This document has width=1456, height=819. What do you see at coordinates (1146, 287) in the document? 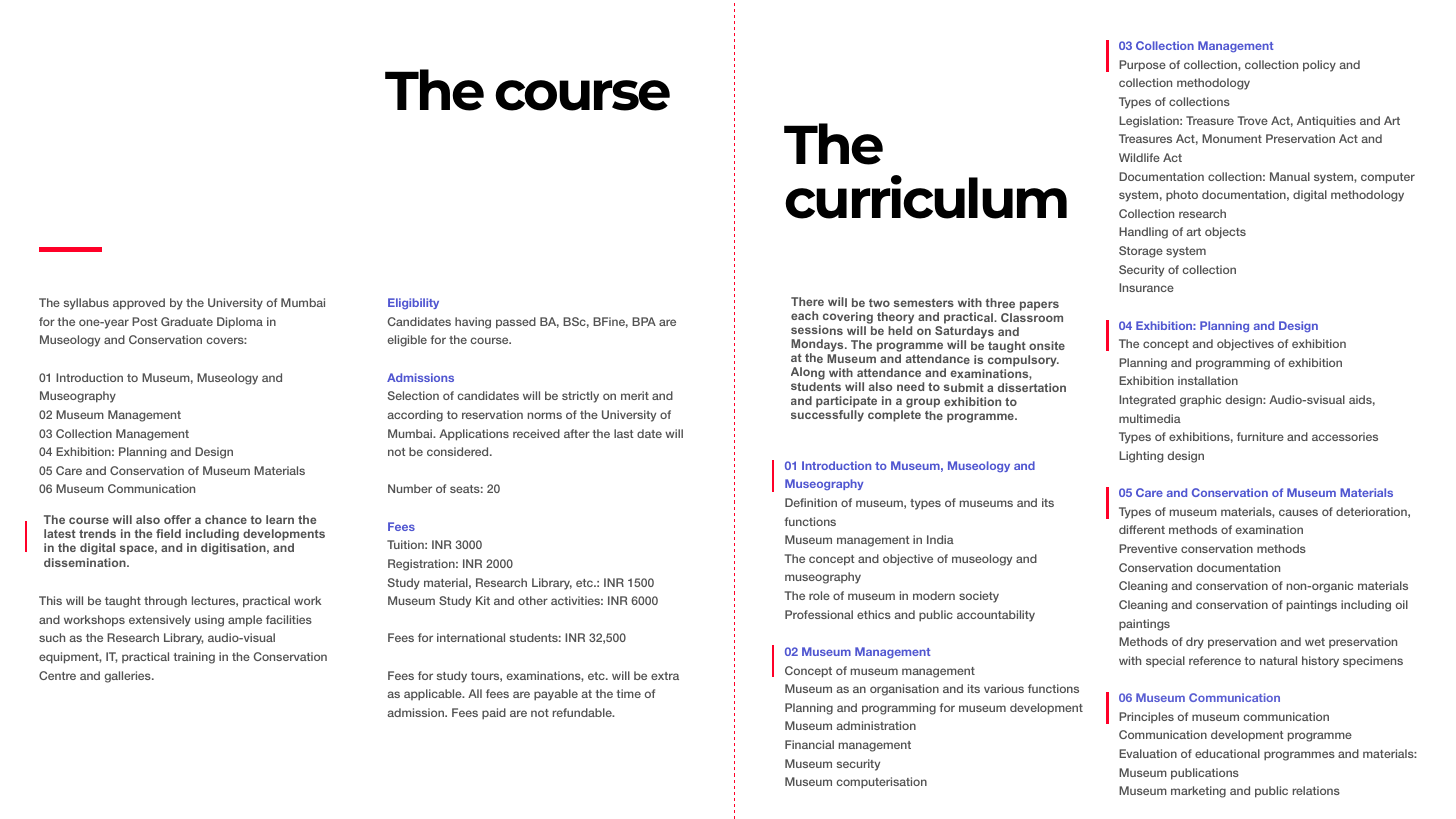
I see `Insurance` at bounding box center [1146, 287].
